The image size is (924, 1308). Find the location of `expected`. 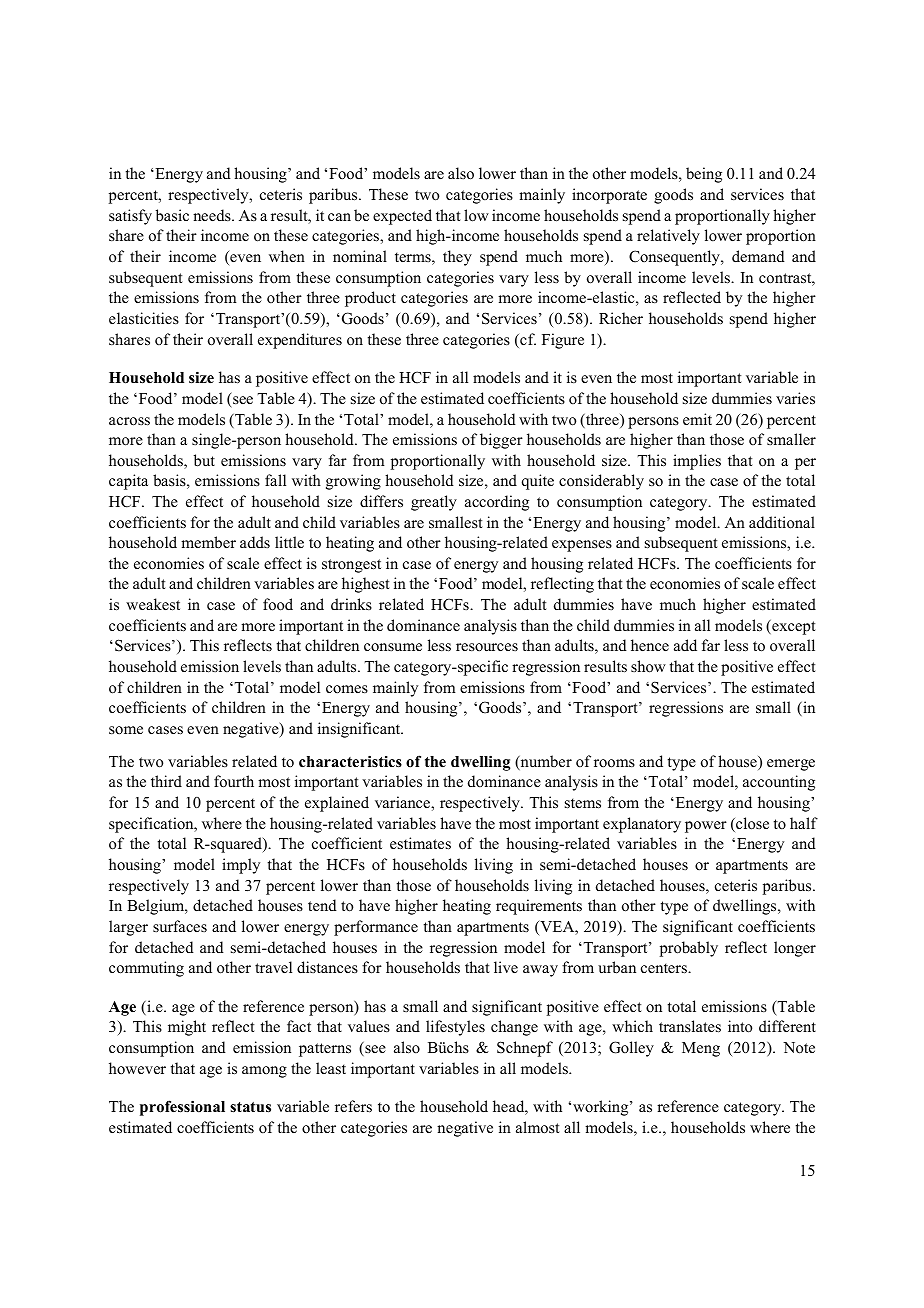

expected is located at coordinates (402, 217).
